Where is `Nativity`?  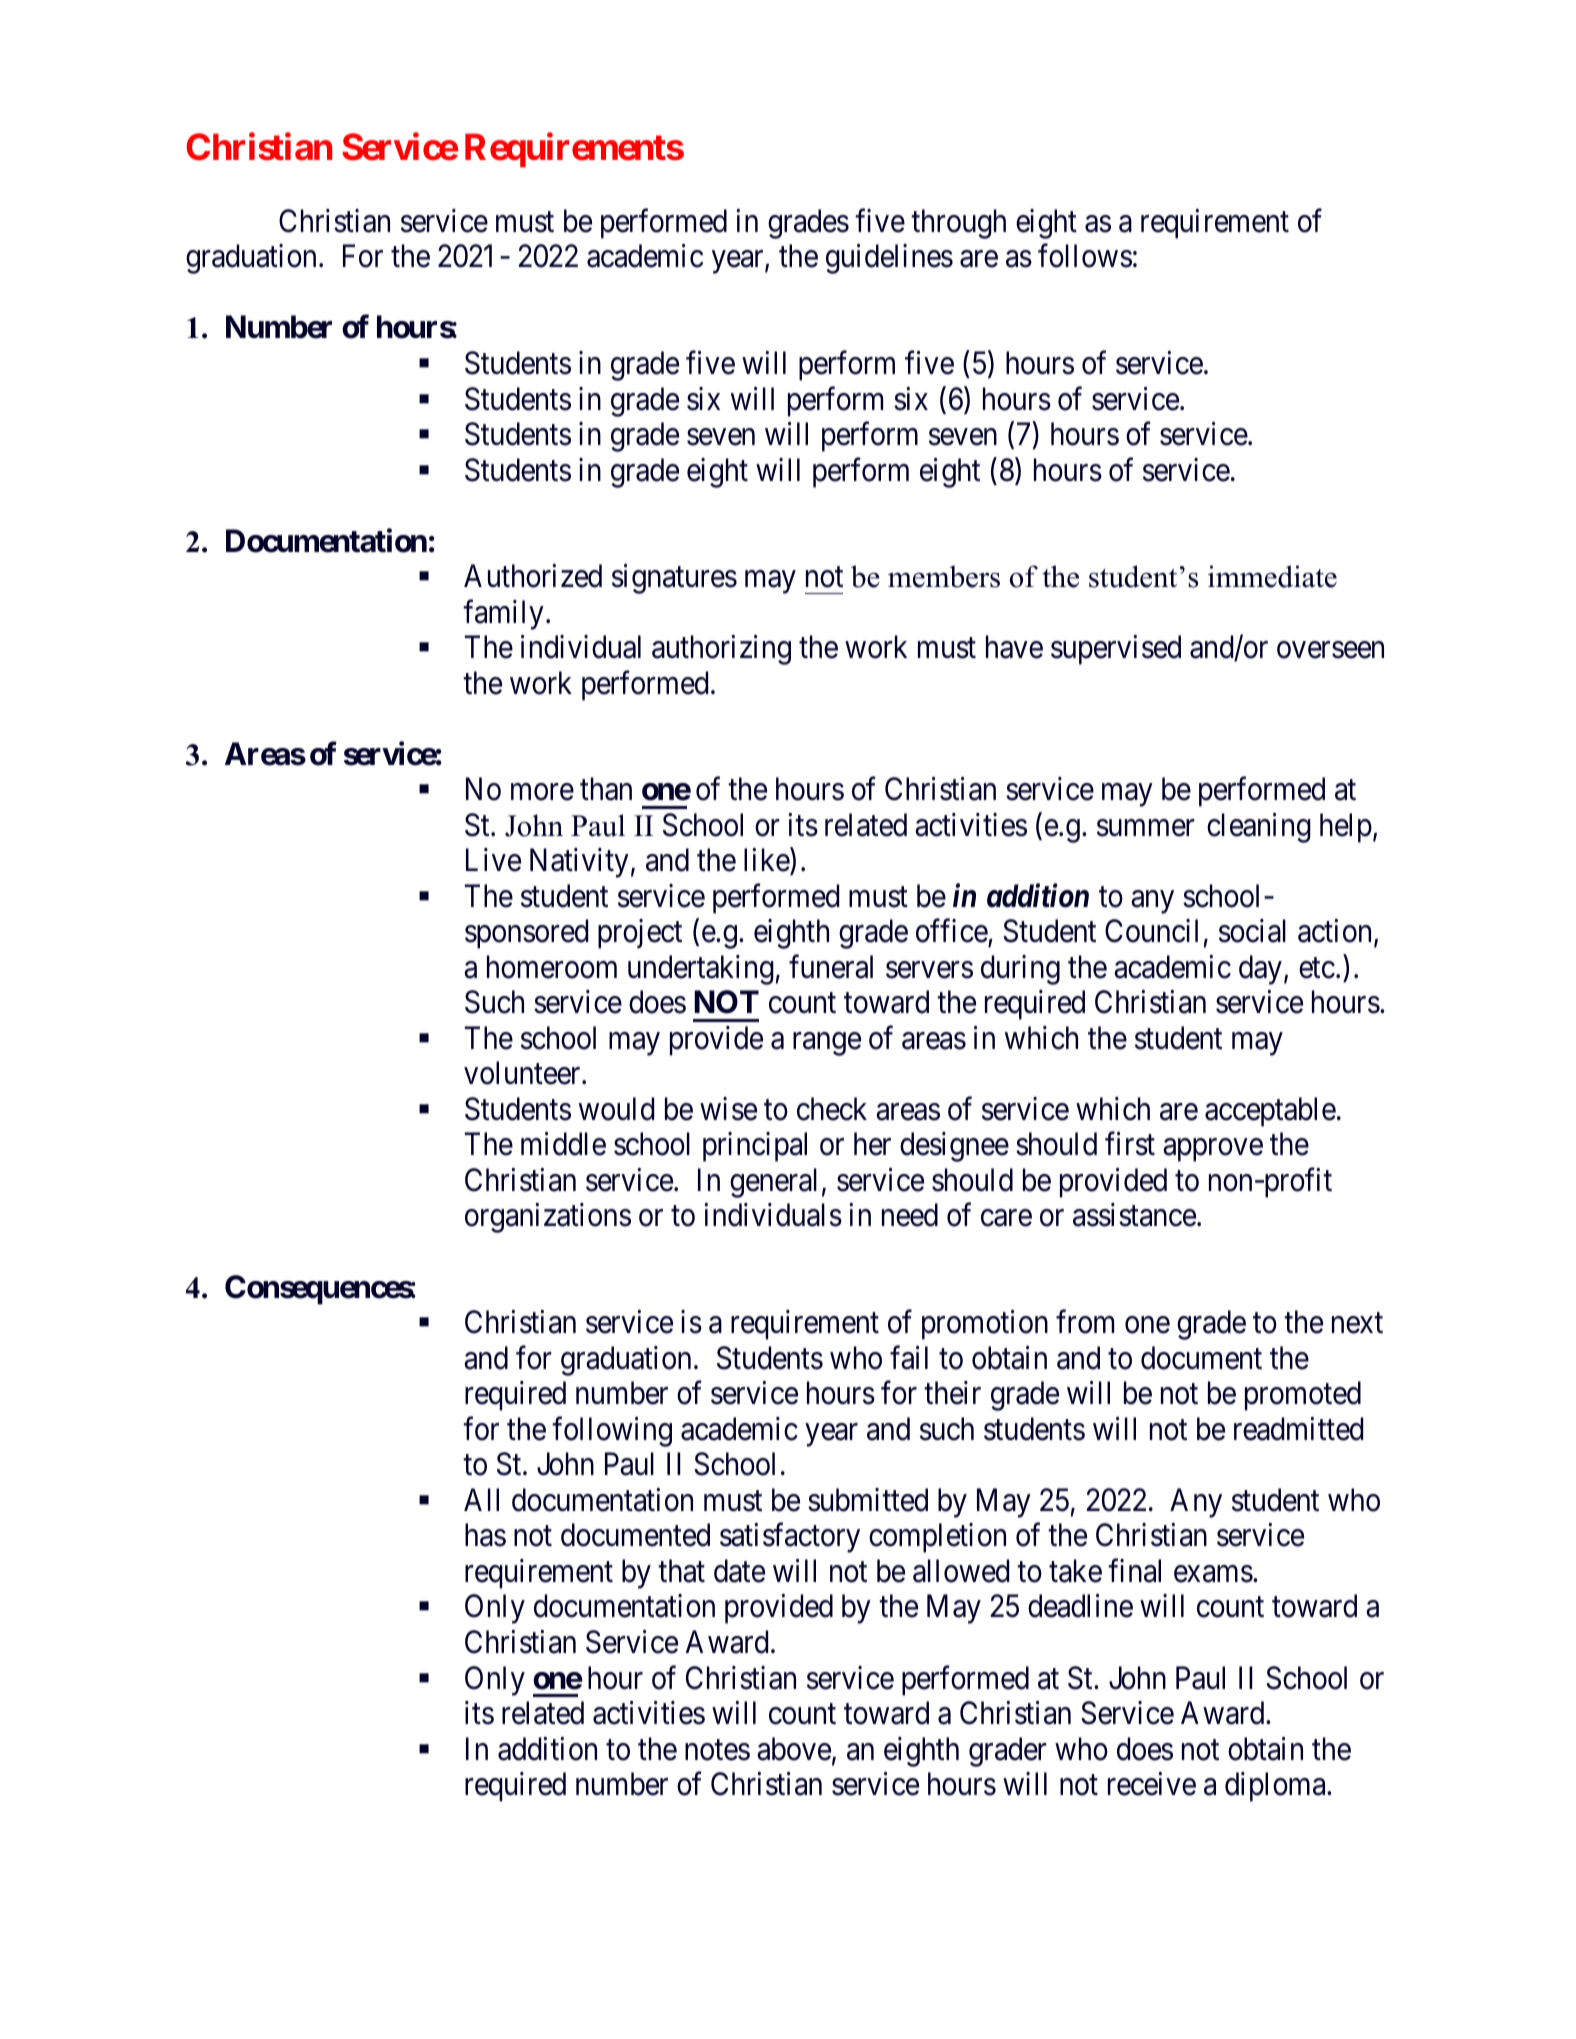 Nativity is located at coordinates (579, 863).
